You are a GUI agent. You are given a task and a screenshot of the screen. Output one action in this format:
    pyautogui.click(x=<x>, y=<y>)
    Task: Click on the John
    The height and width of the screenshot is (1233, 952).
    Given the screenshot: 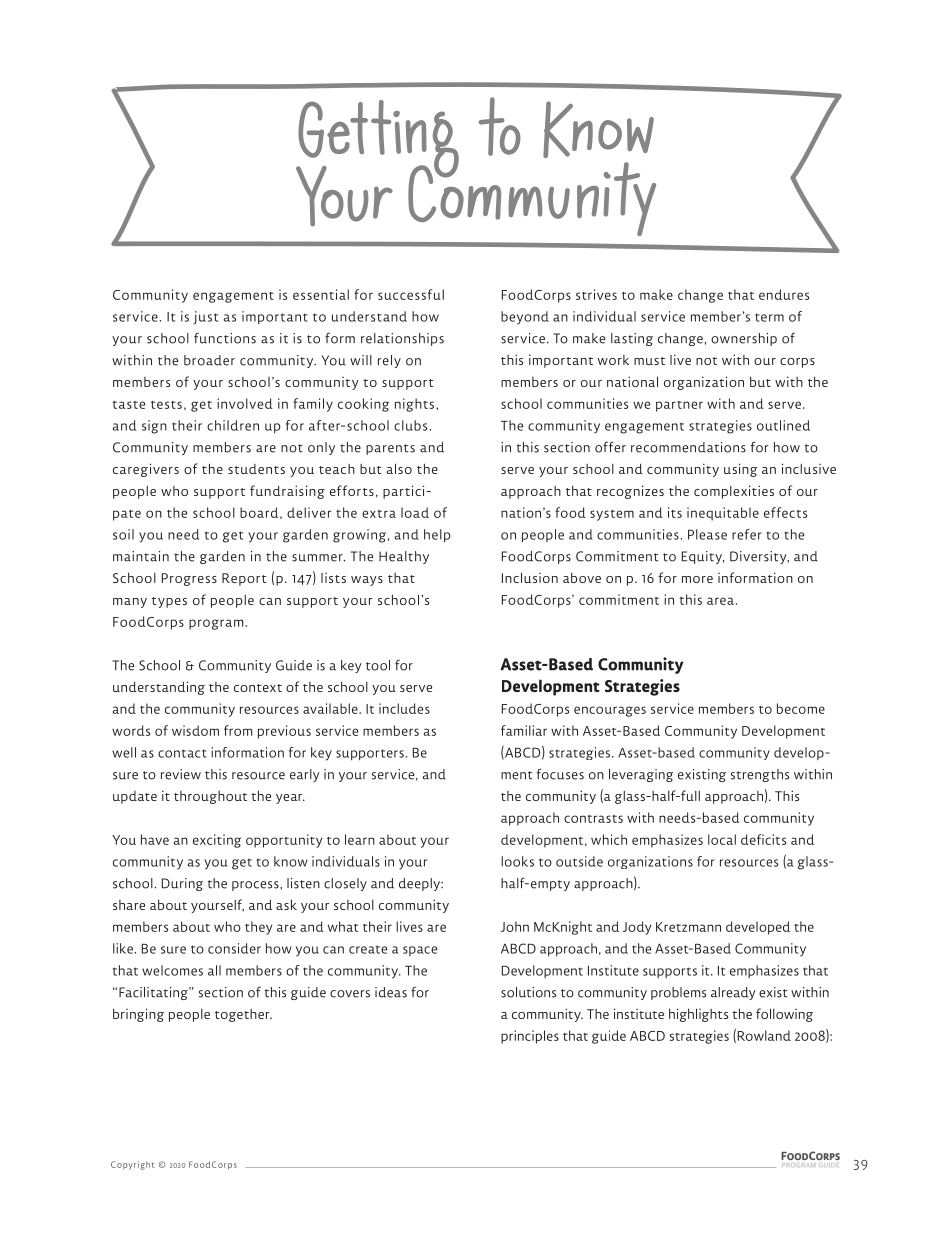 What is the action you would take?
    pyautogui.click(x=515, y=926)
